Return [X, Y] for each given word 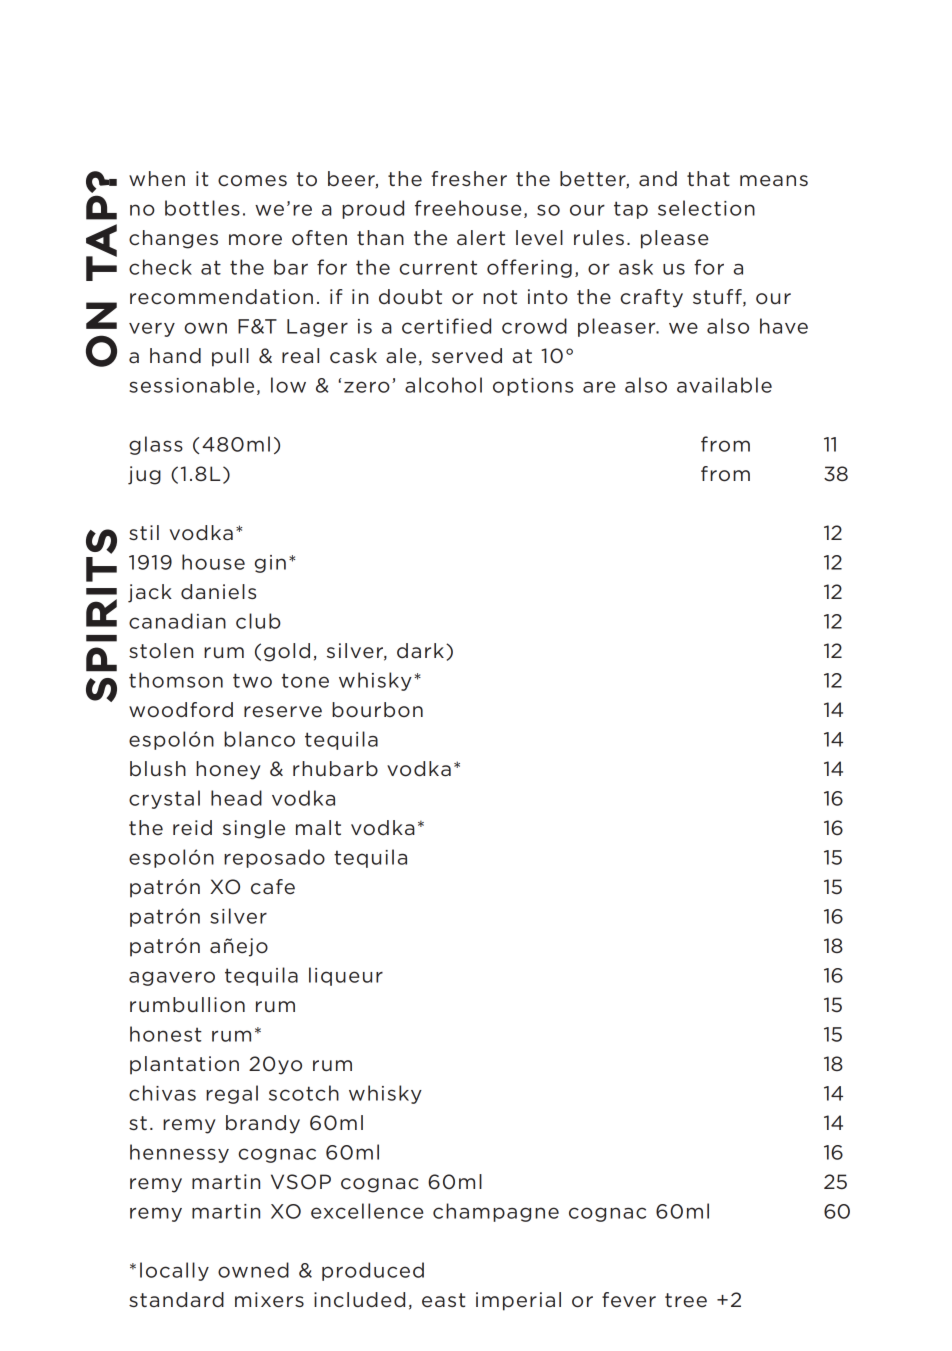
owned [253, 1270]
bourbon [377, 710]
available [724, 385]
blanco [259, 739]
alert [481, 238]
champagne [496, 1212]
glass [156, 445]
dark [420, 650]
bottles [202, 208]
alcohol [443, 385]
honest [166, 1034]
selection [706, 208]
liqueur [346, 976]
